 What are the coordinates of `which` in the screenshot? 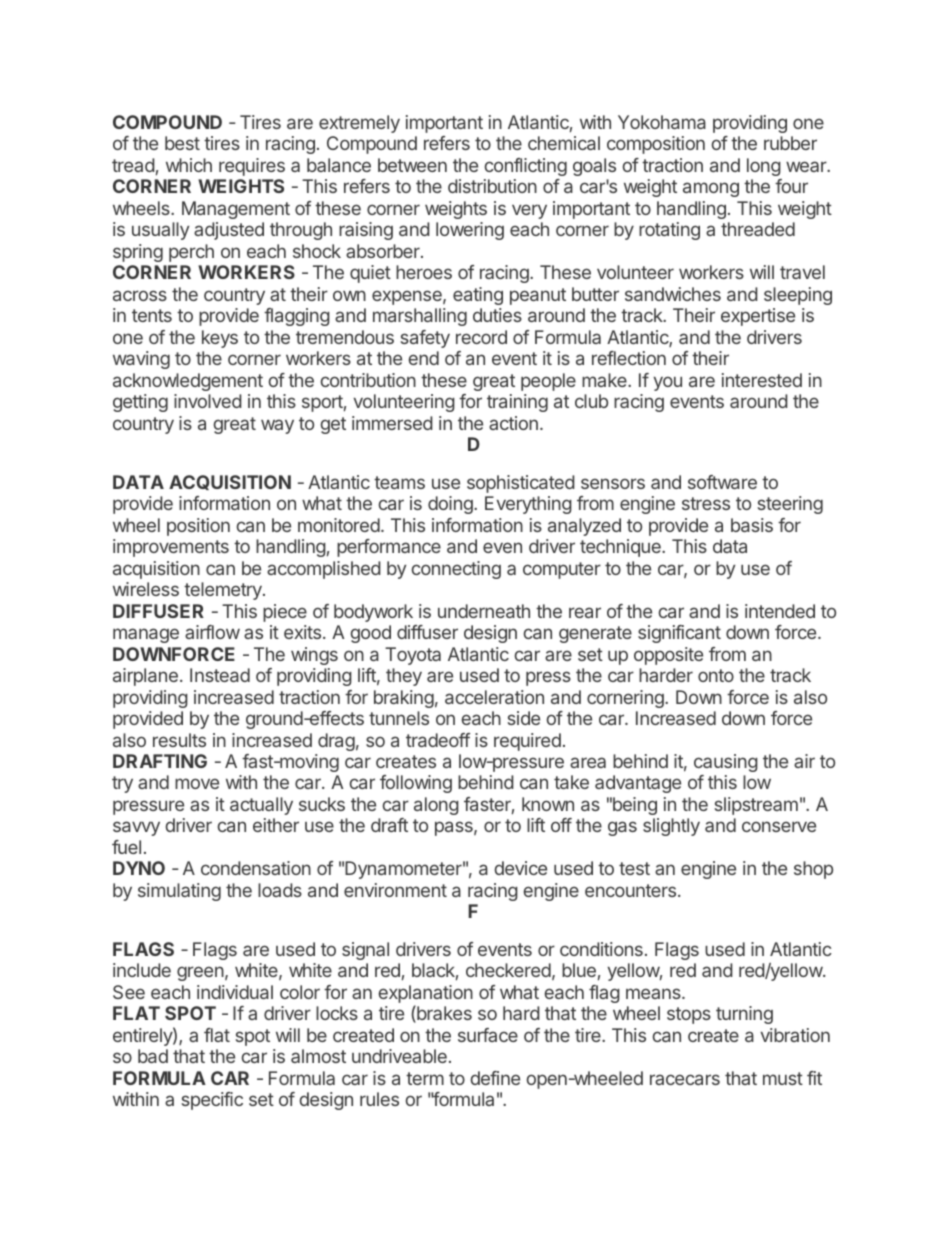 It's located at (189, 165).
